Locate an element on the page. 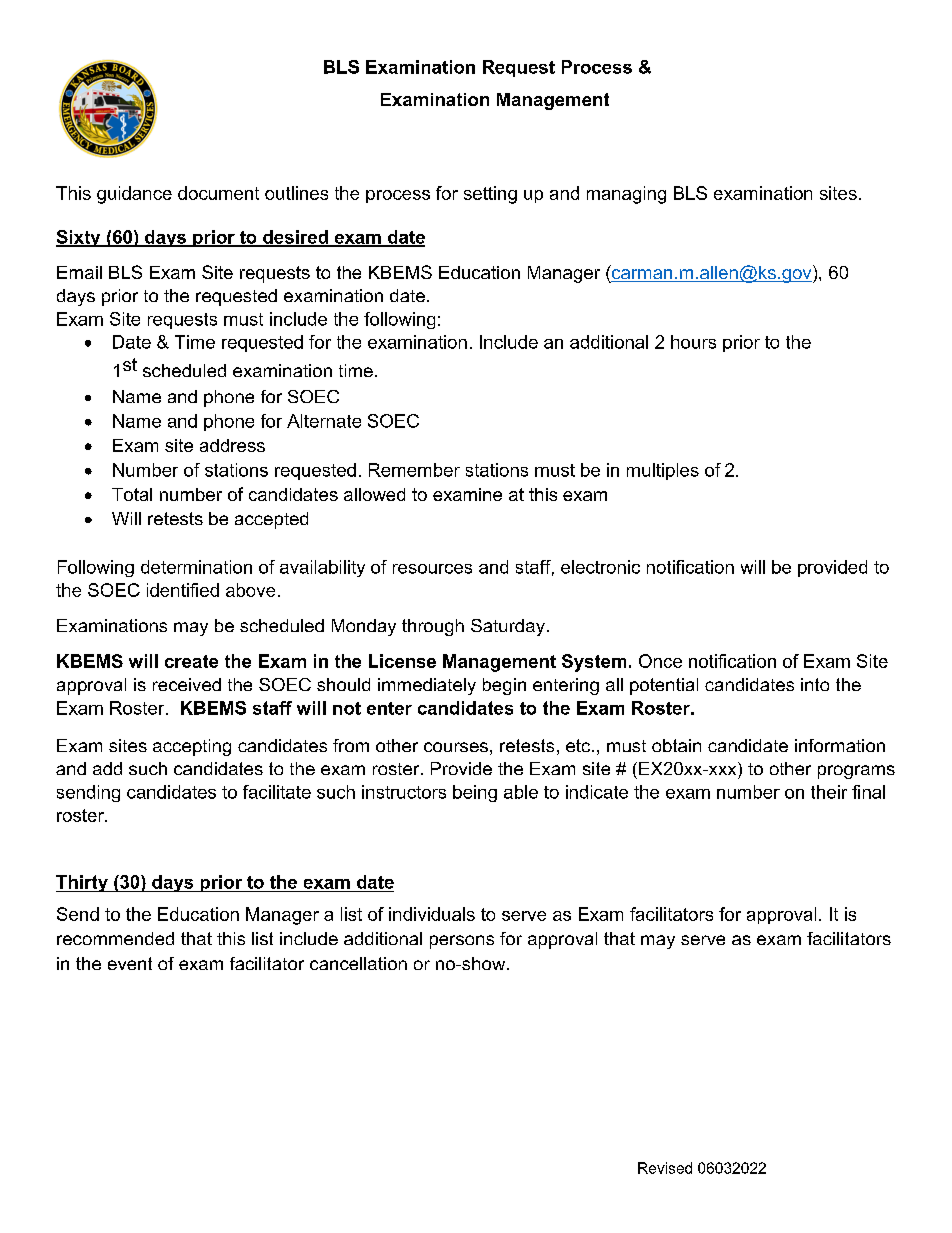  guidance is located at coordinates (134, 195).
